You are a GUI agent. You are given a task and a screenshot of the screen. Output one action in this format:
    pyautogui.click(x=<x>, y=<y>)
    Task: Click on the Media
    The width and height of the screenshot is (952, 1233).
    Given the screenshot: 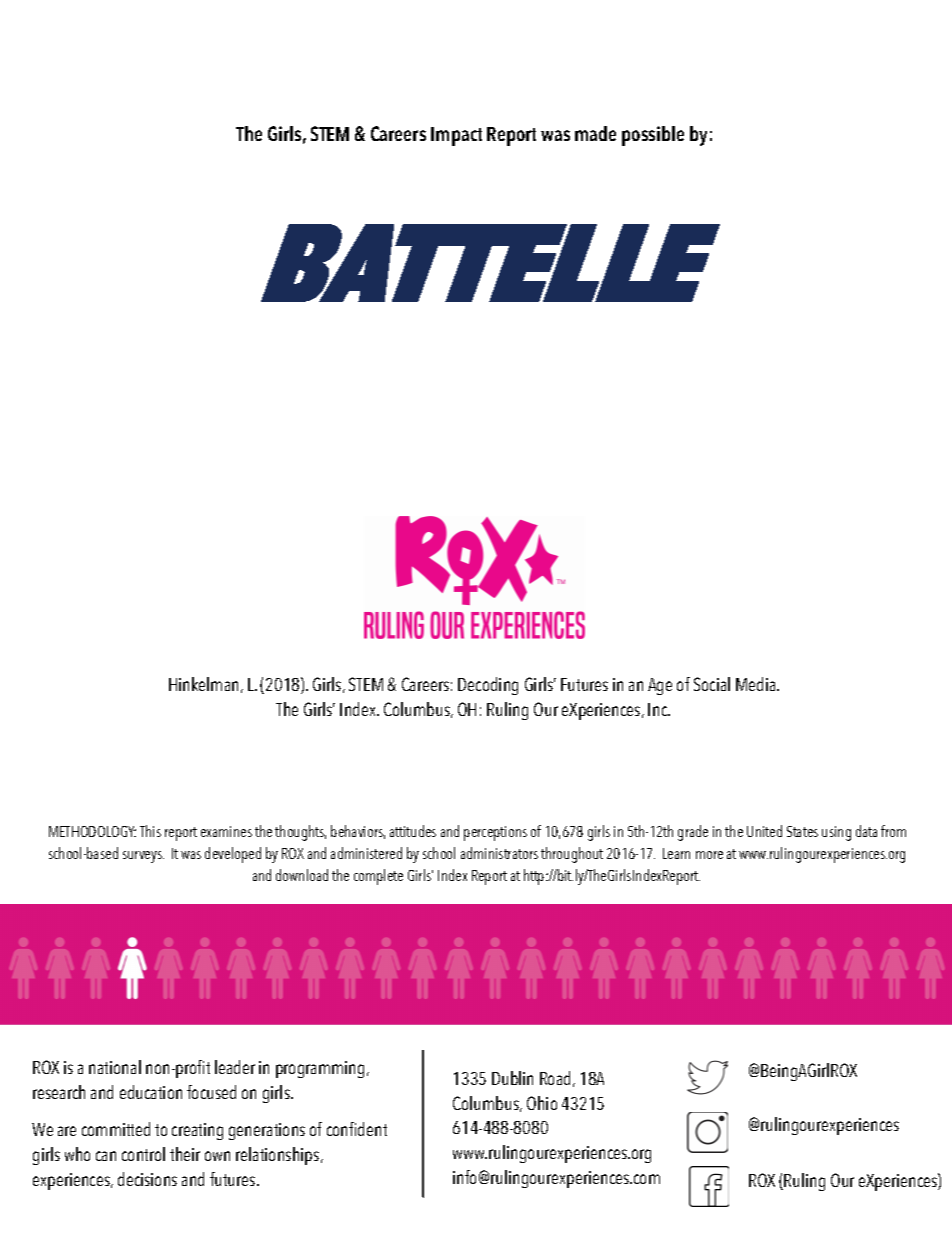 What is the action you would take?
    pyautogui.click(x=757, y=684)
